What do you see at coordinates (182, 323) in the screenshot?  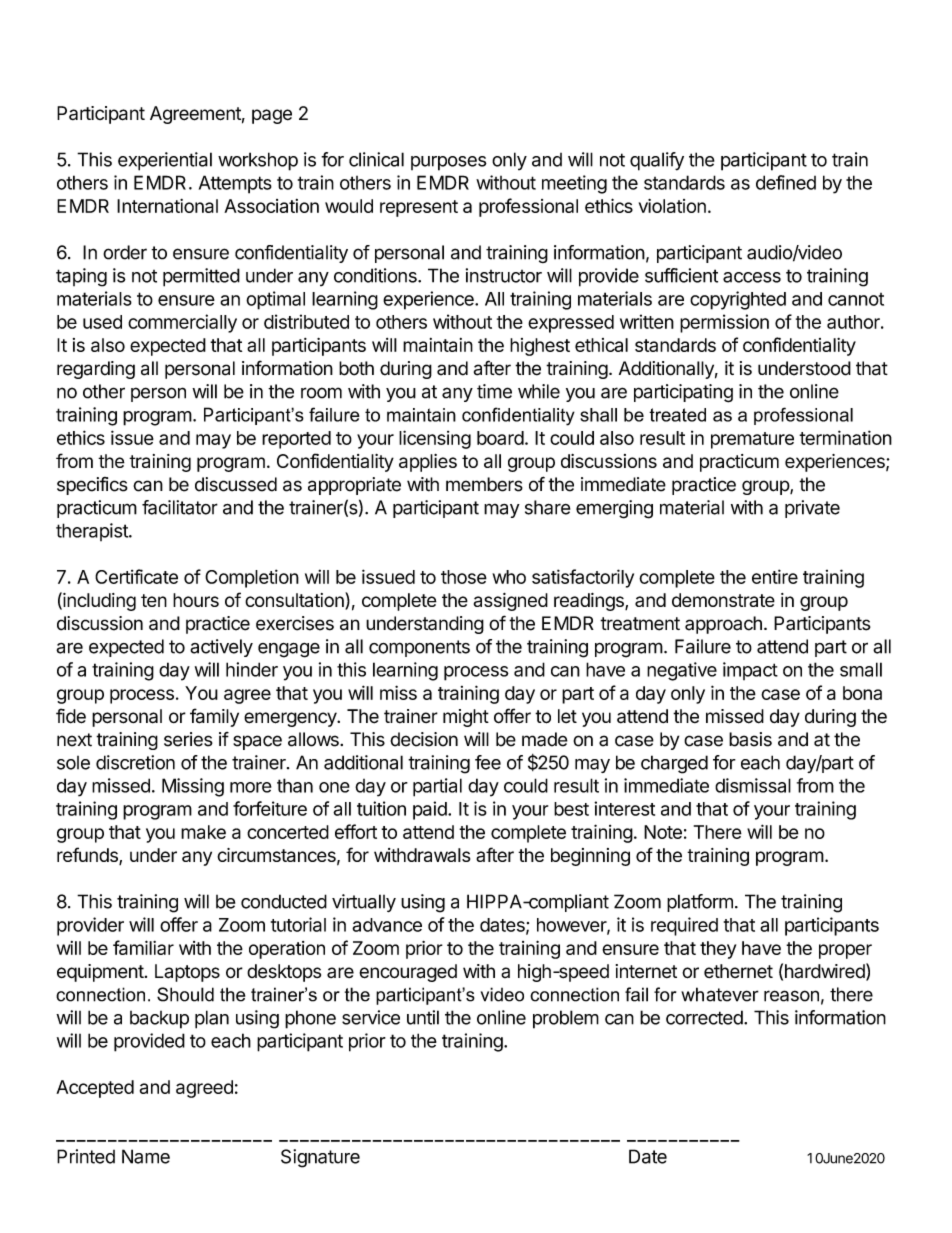 I see `commercially` at bounding box center [182, 323].
